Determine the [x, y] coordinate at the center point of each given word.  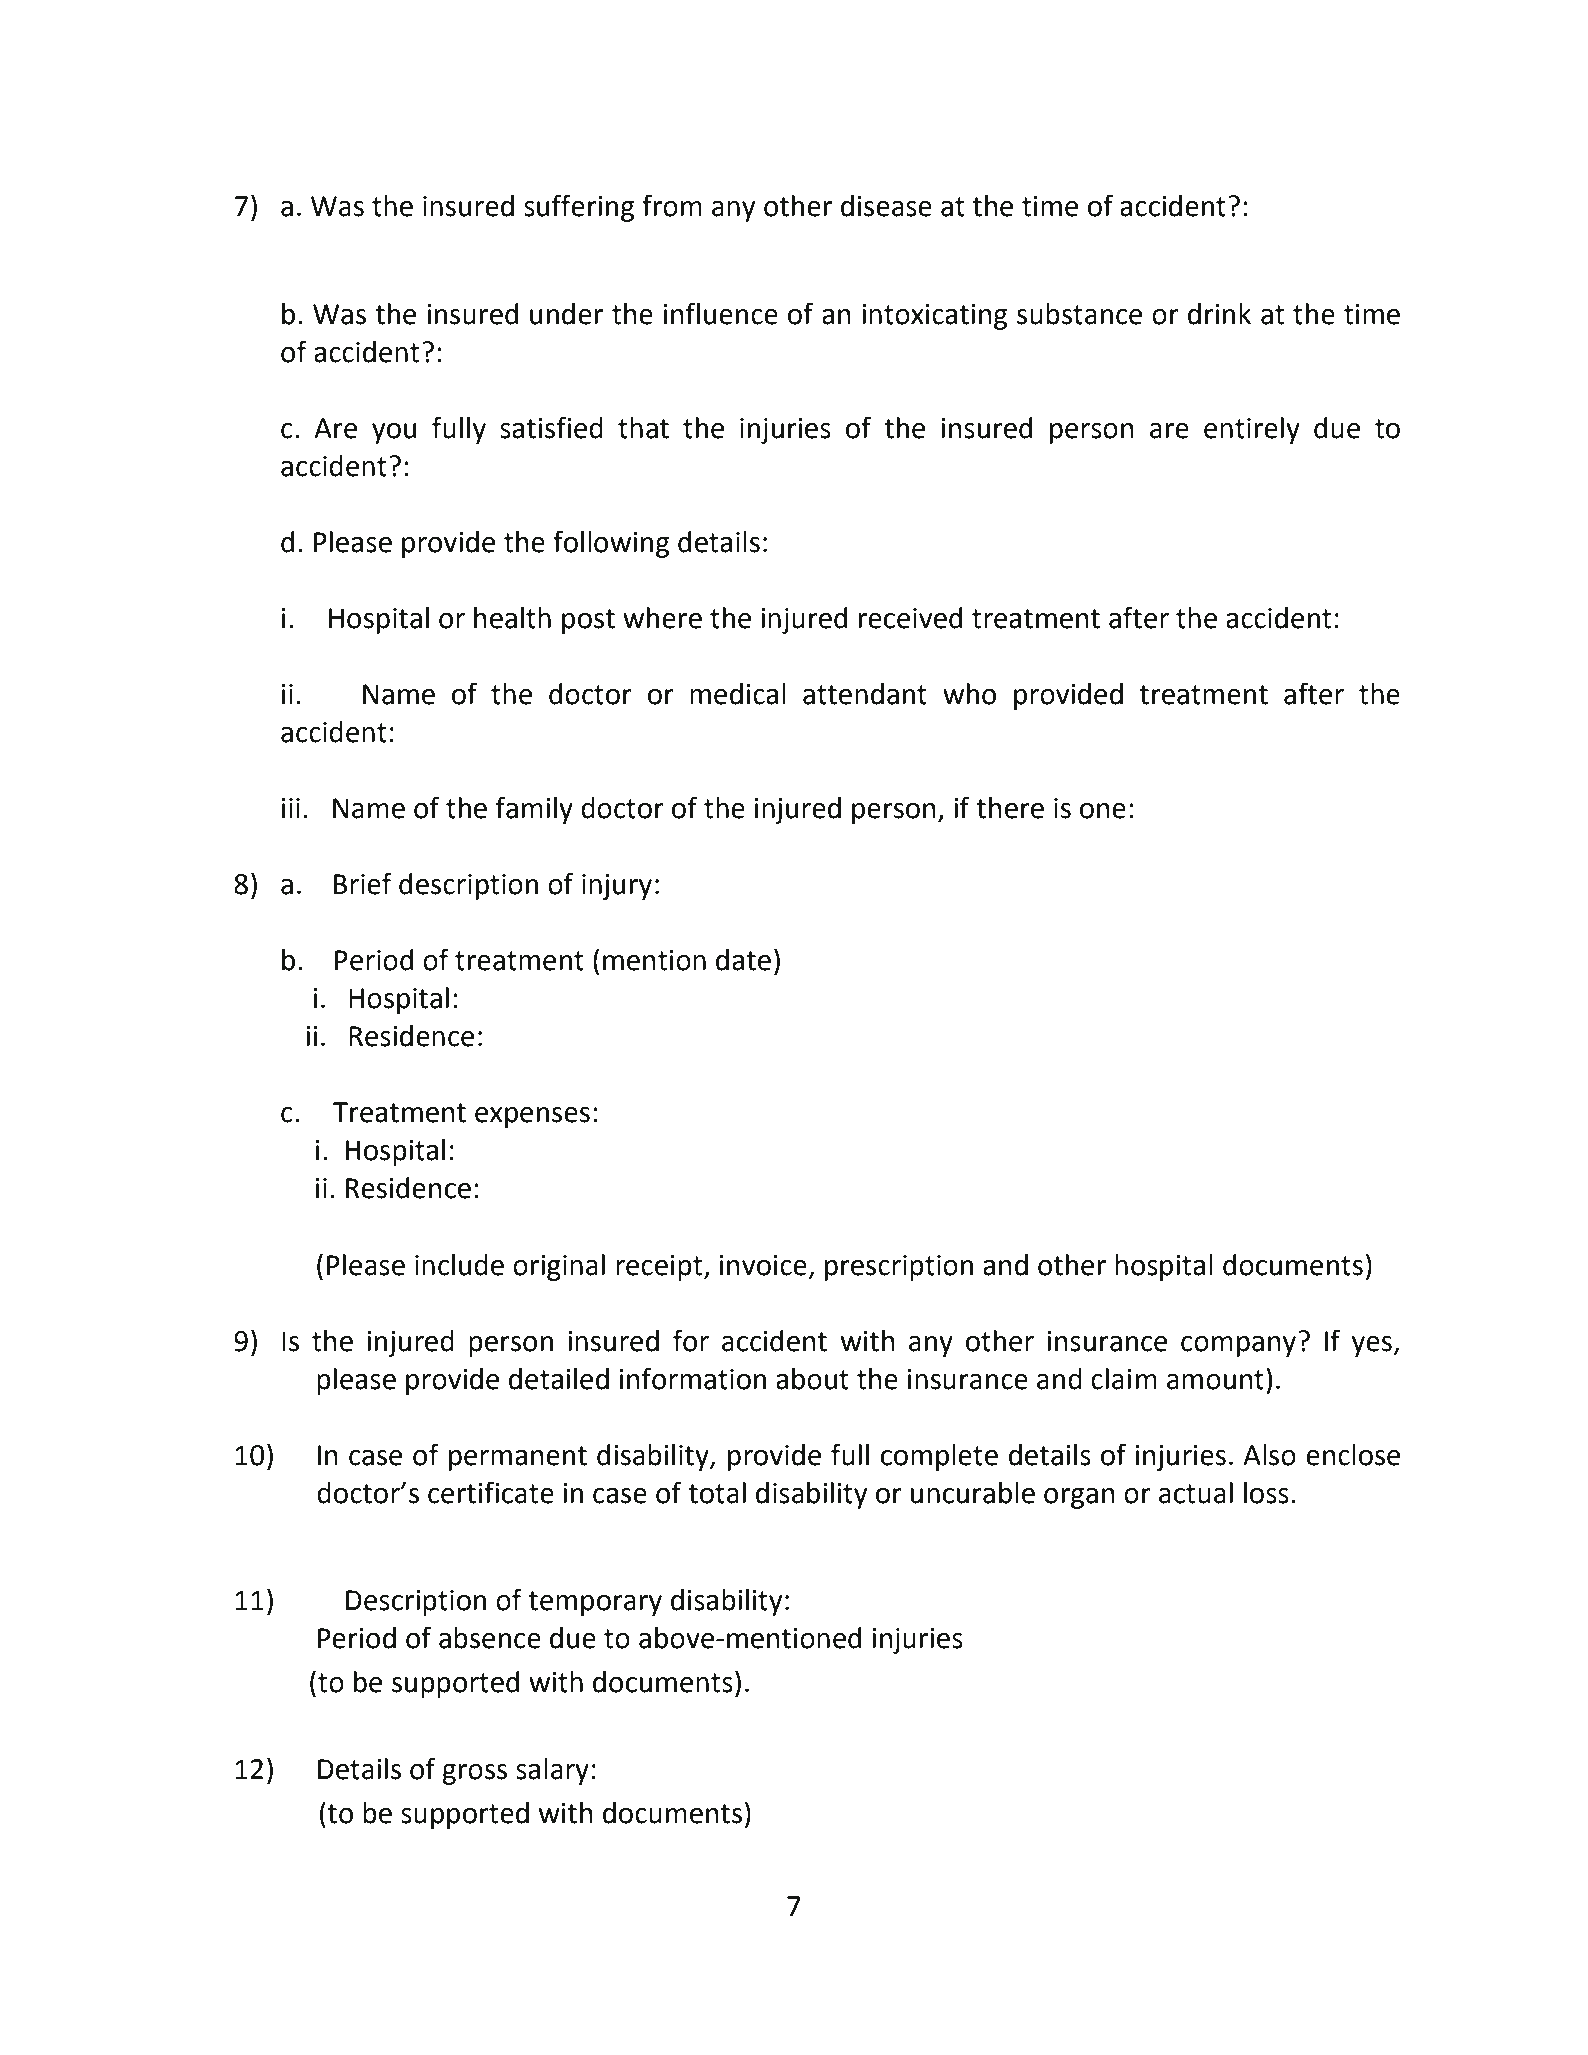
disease [886, 206]
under [566, 314]
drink [1219, 314]
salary [552, 1771]
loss [1266, 1493]
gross [474, 1774]
